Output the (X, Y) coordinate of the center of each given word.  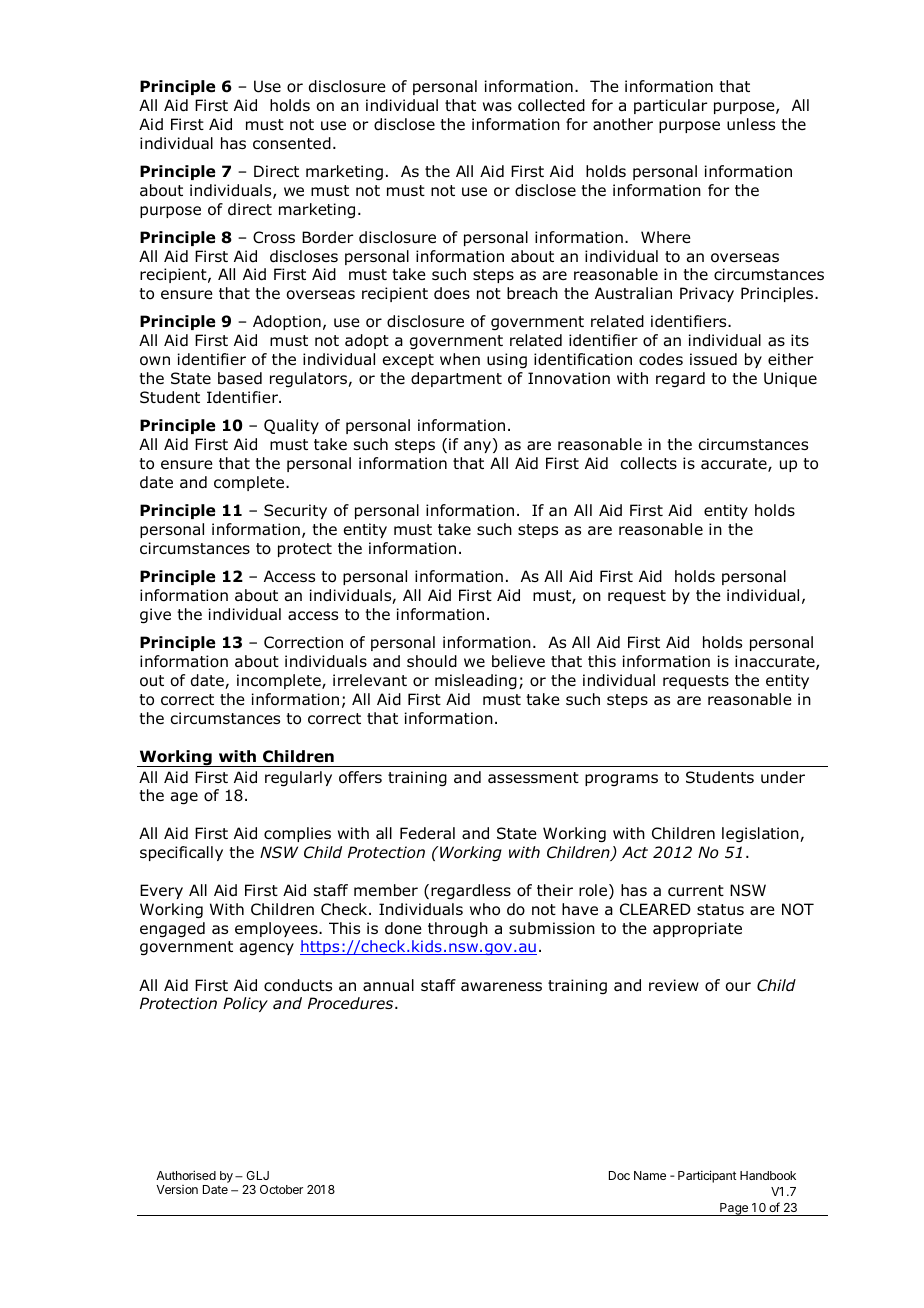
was (497, 107)
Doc (619, 1175)
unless (751, 124)
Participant (707, 1176)
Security (295, 511)
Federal (427, 833)
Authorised (186, 1175)
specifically (181, 853)
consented (292, 143)
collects (649, 463)
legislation (761, 834)
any (479, 446)
